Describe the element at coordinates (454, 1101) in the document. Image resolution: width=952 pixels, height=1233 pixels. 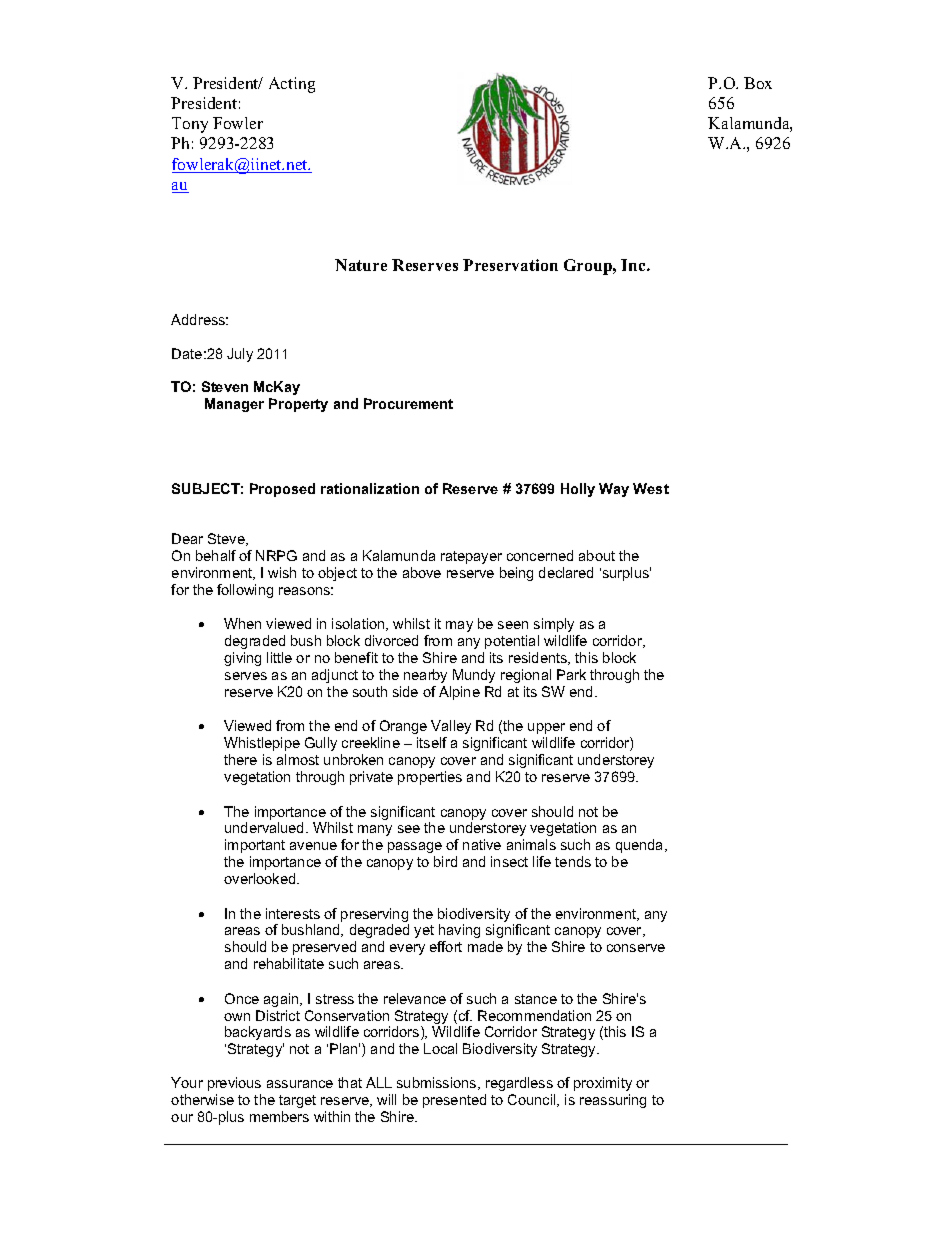
I see `presented` at that location.
